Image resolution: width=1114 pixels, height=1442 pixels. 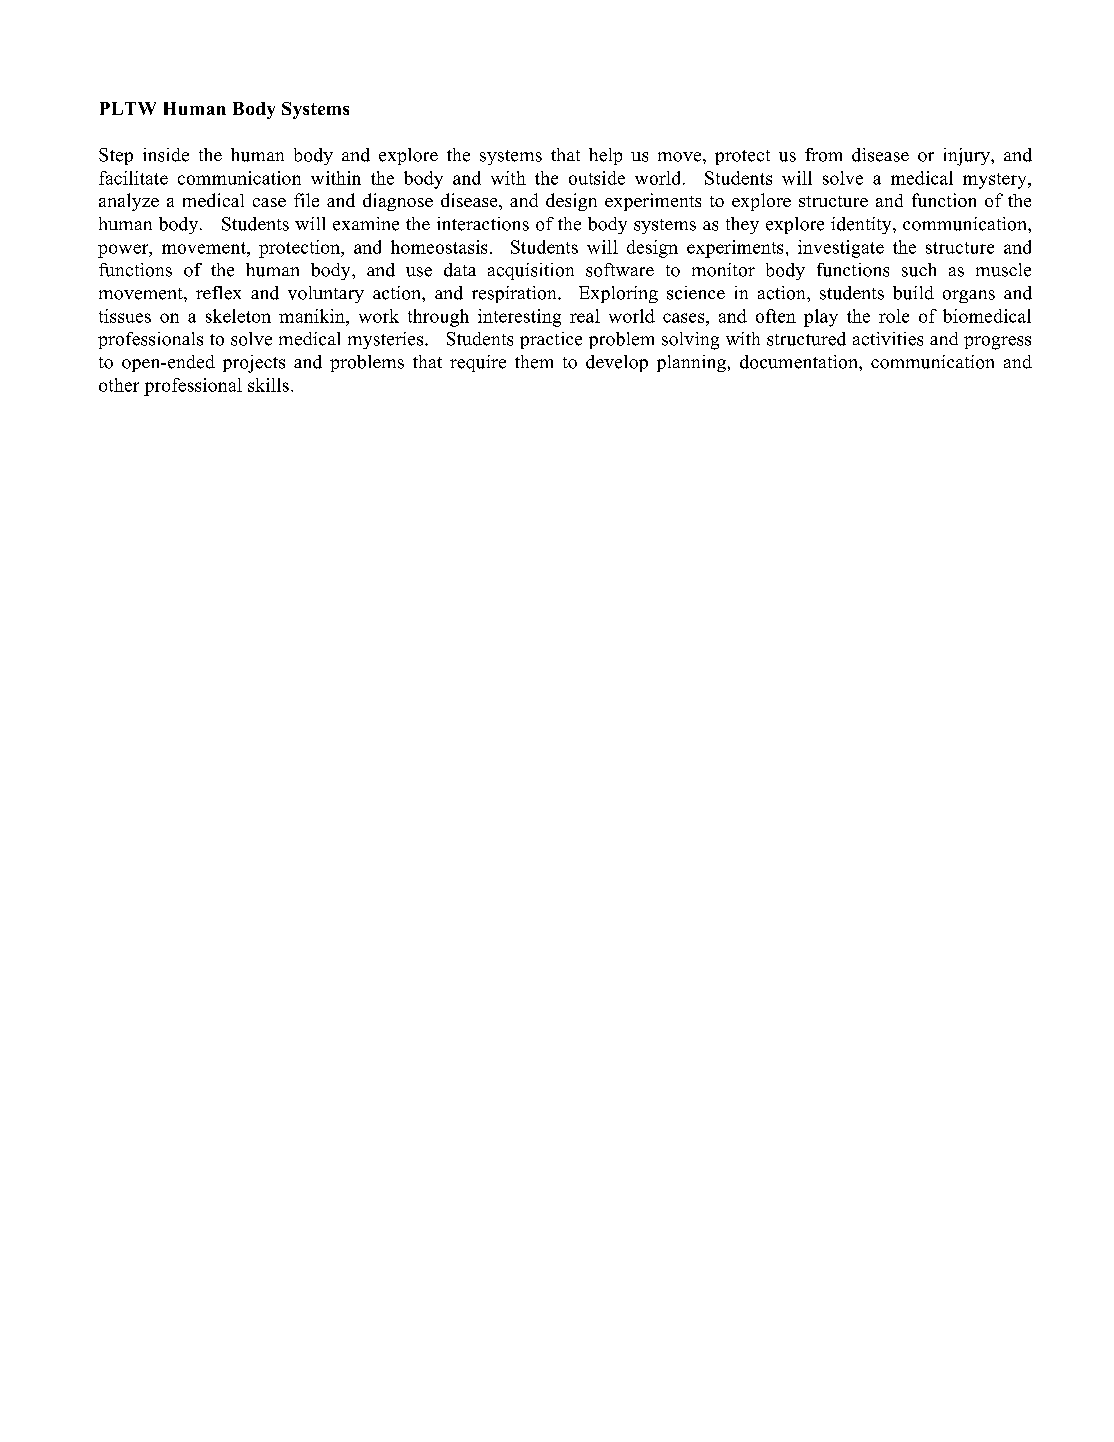 What do you see at coordinates (617, 363) in the image?
I see `develop` at bounding box center [617, 363].
